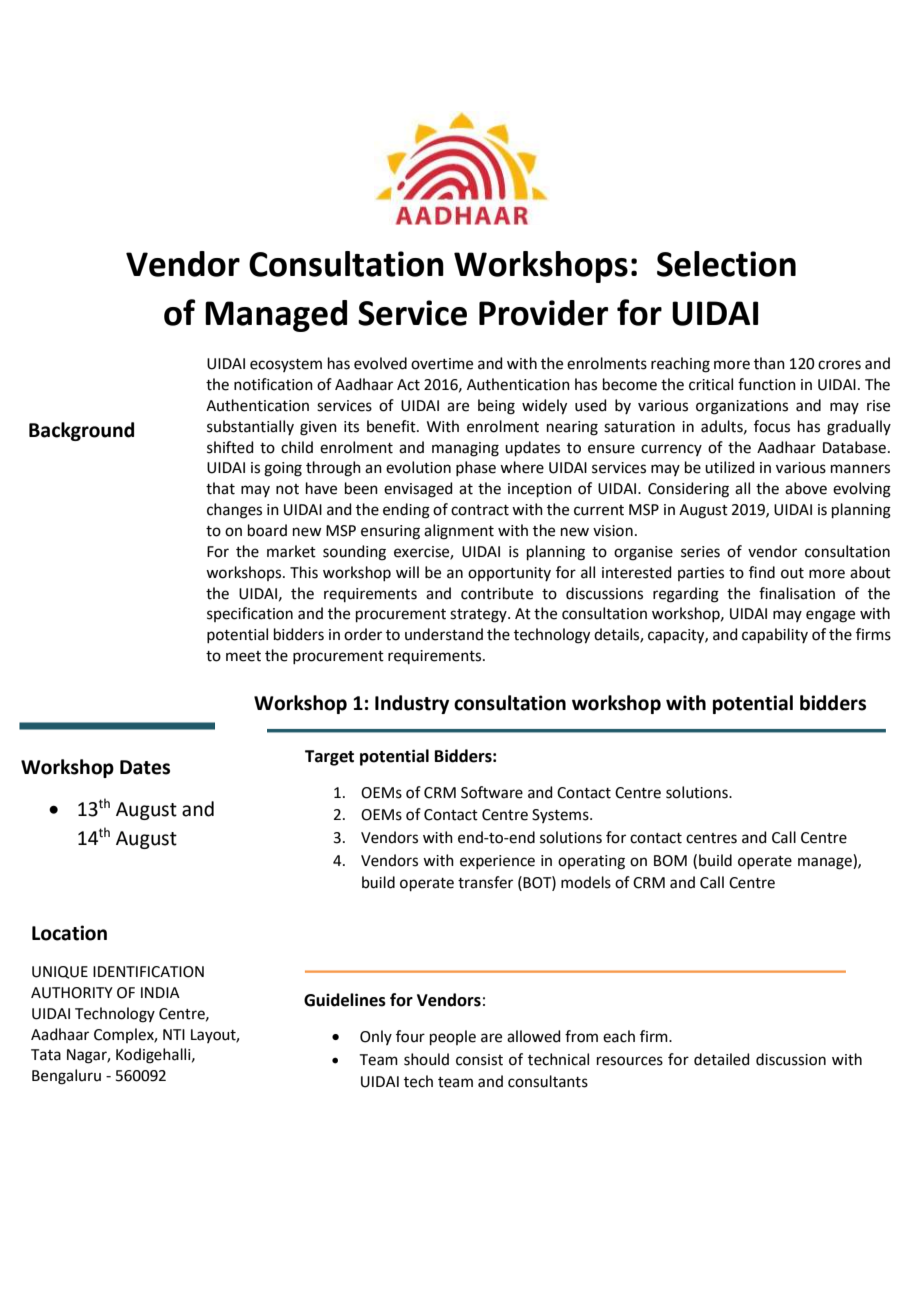 The image size is (924, 1308). What do you see at coordinates (286, 365) in the screenshot?
I see `ecosystem` at bounding box center [286, 365].
